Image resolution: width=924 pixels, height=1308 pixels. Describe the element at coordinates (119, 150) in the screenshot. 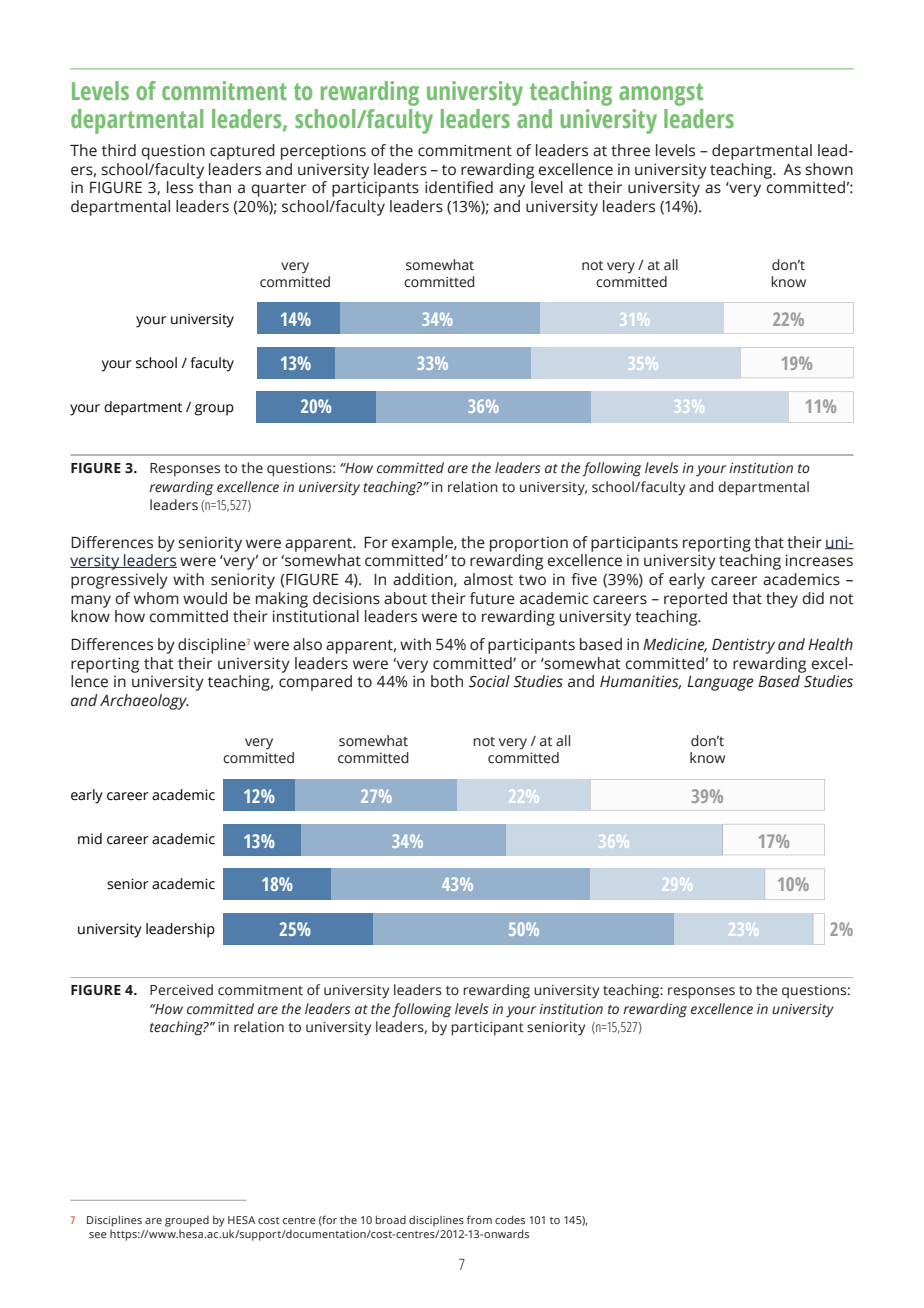

I see `third` at that location.
